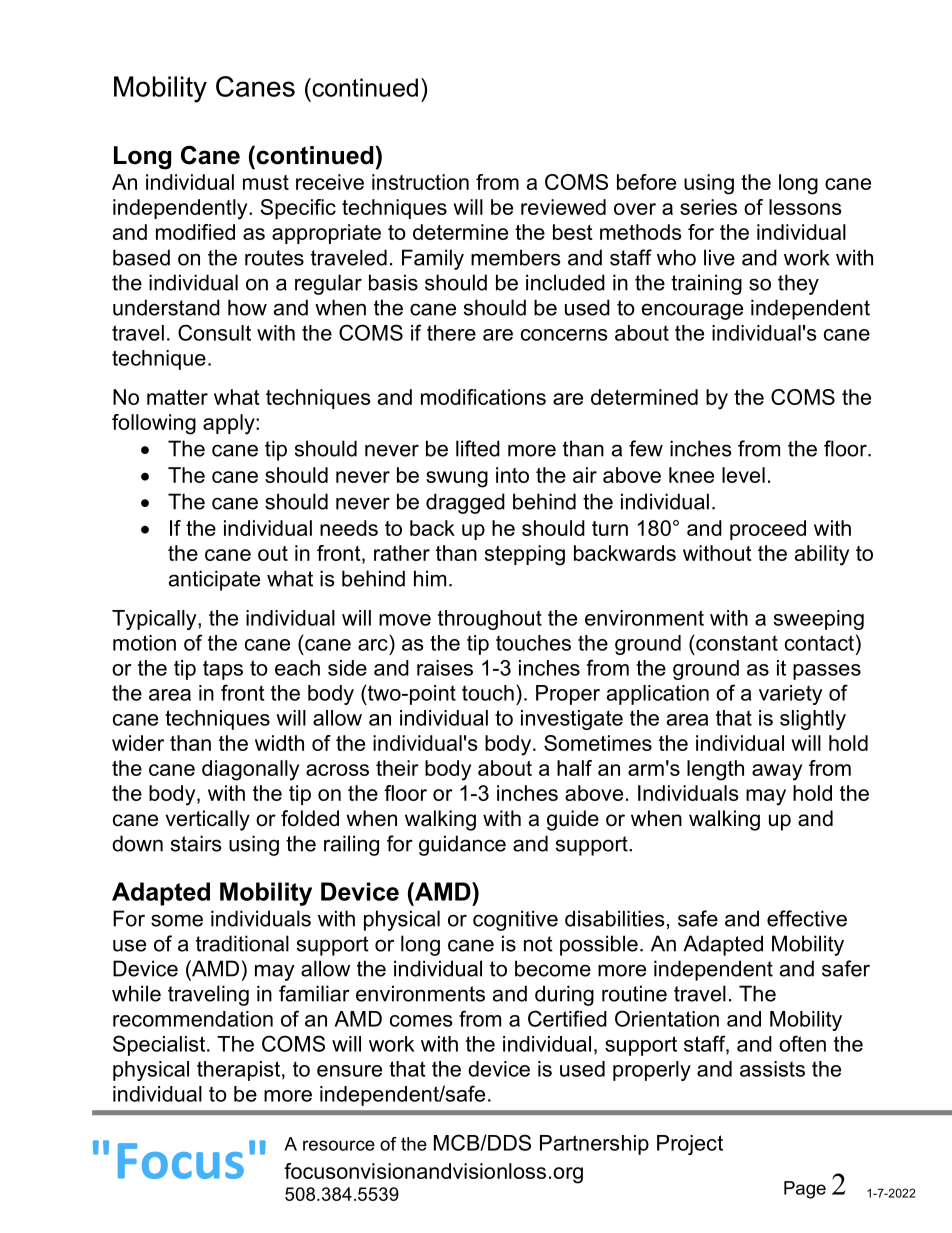 This screenshot has height=1233, width=952. Describe the element at coordinates (690, 1145) in the screenshot. I see `Project` at that location.
